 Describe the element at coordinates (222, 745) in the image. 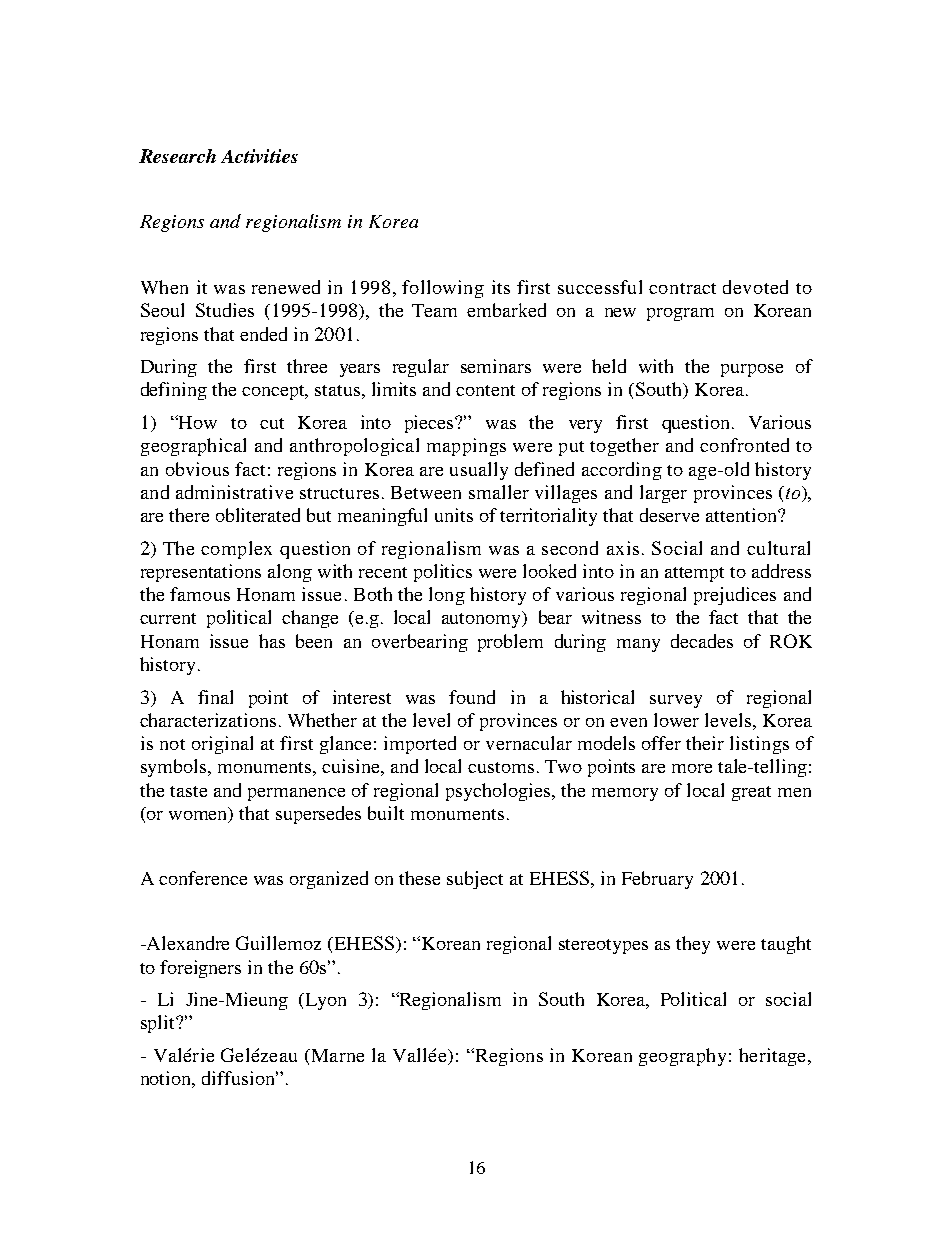

I see `original` at that location.
